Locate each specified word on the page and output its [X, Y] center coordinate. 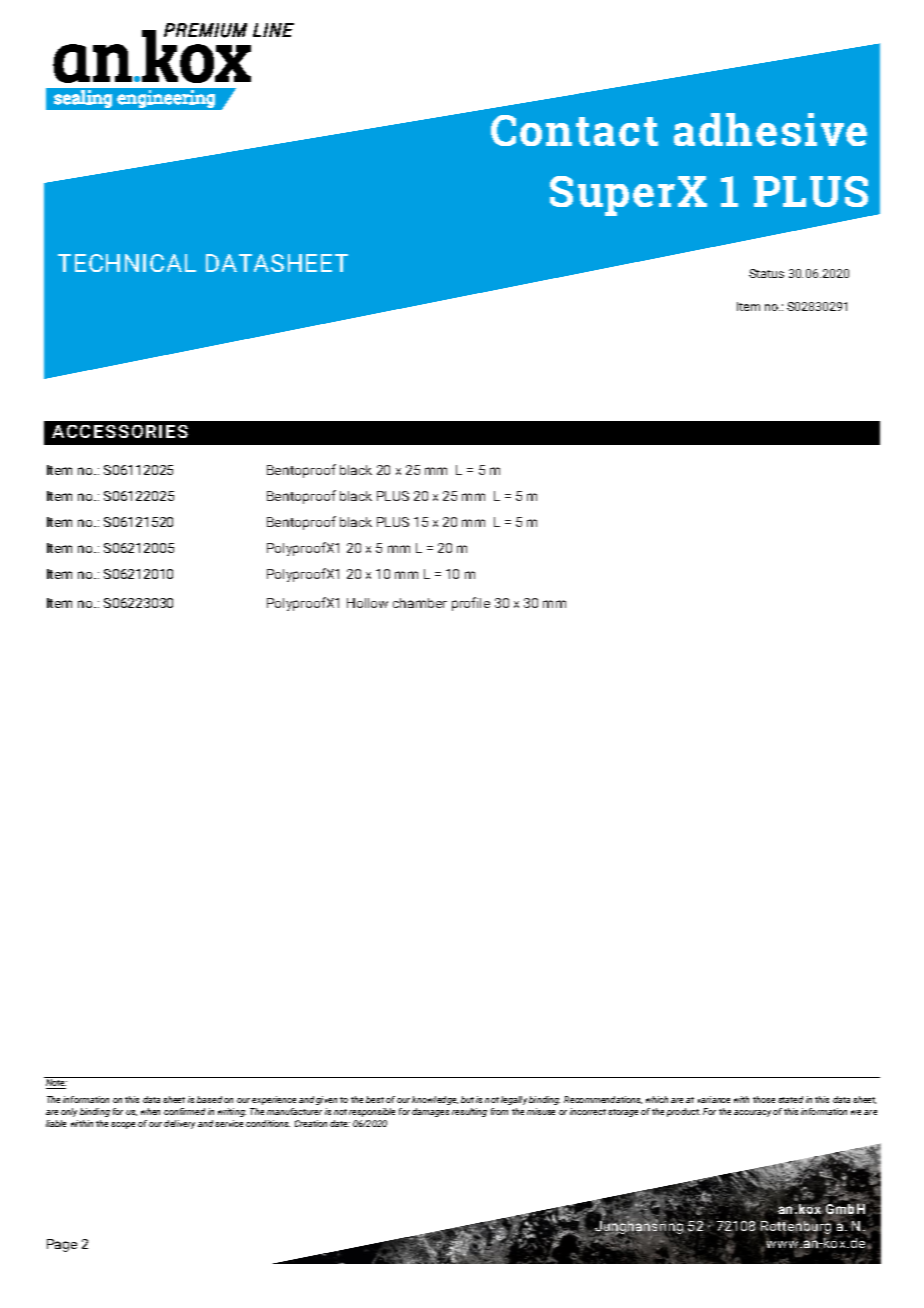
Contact [574, 130]
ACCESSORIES [120, 431]
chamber [420, 603]
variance [714, 1099]
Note [56, 1084]
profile [471, 604]
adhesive [770, 129]
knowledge [435, 1100]
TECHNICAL [127, 263]
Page [62, 1245]
